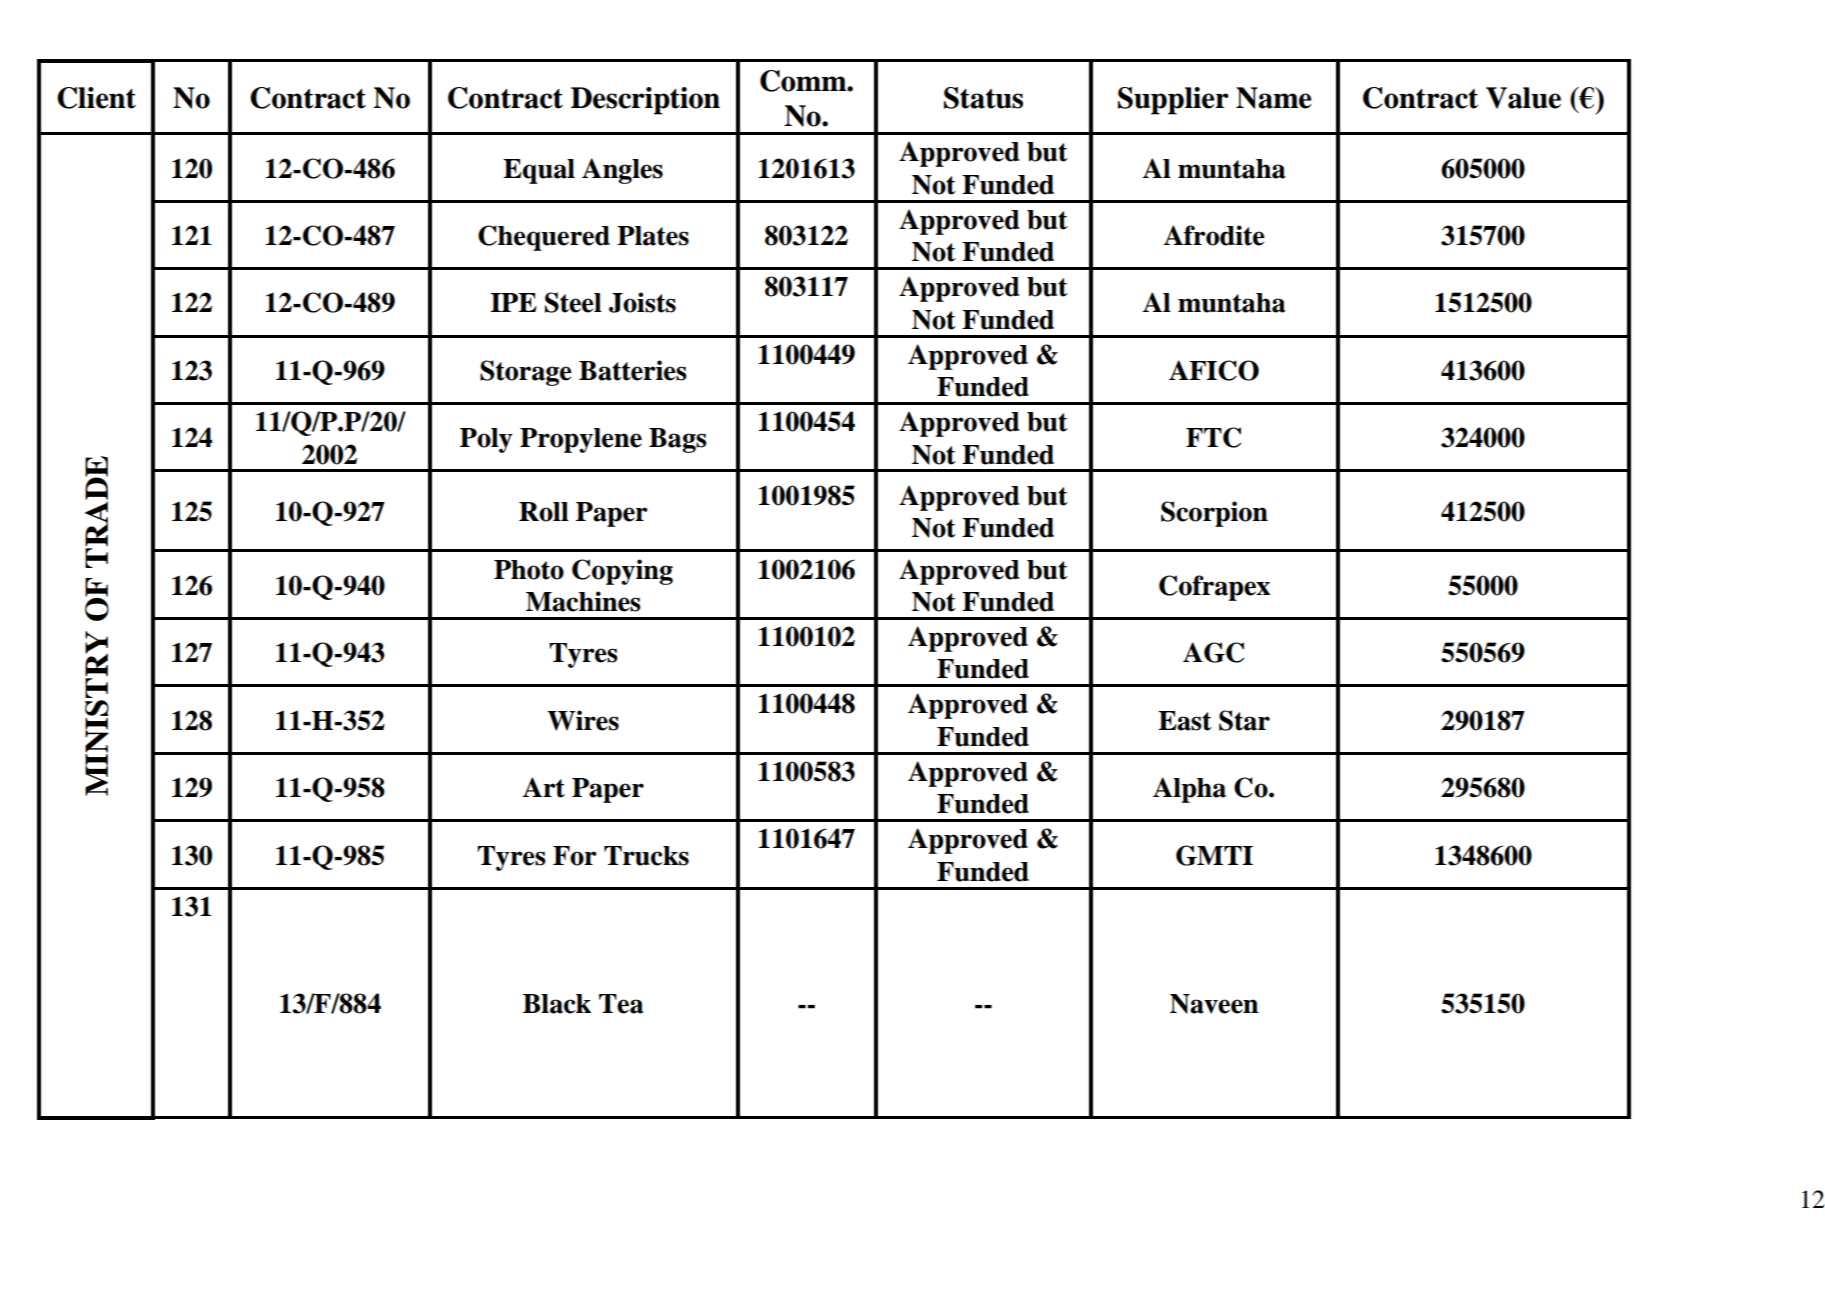 This page has height=1291, width=1825. I want to click on Tea, so click(621, 1004).
